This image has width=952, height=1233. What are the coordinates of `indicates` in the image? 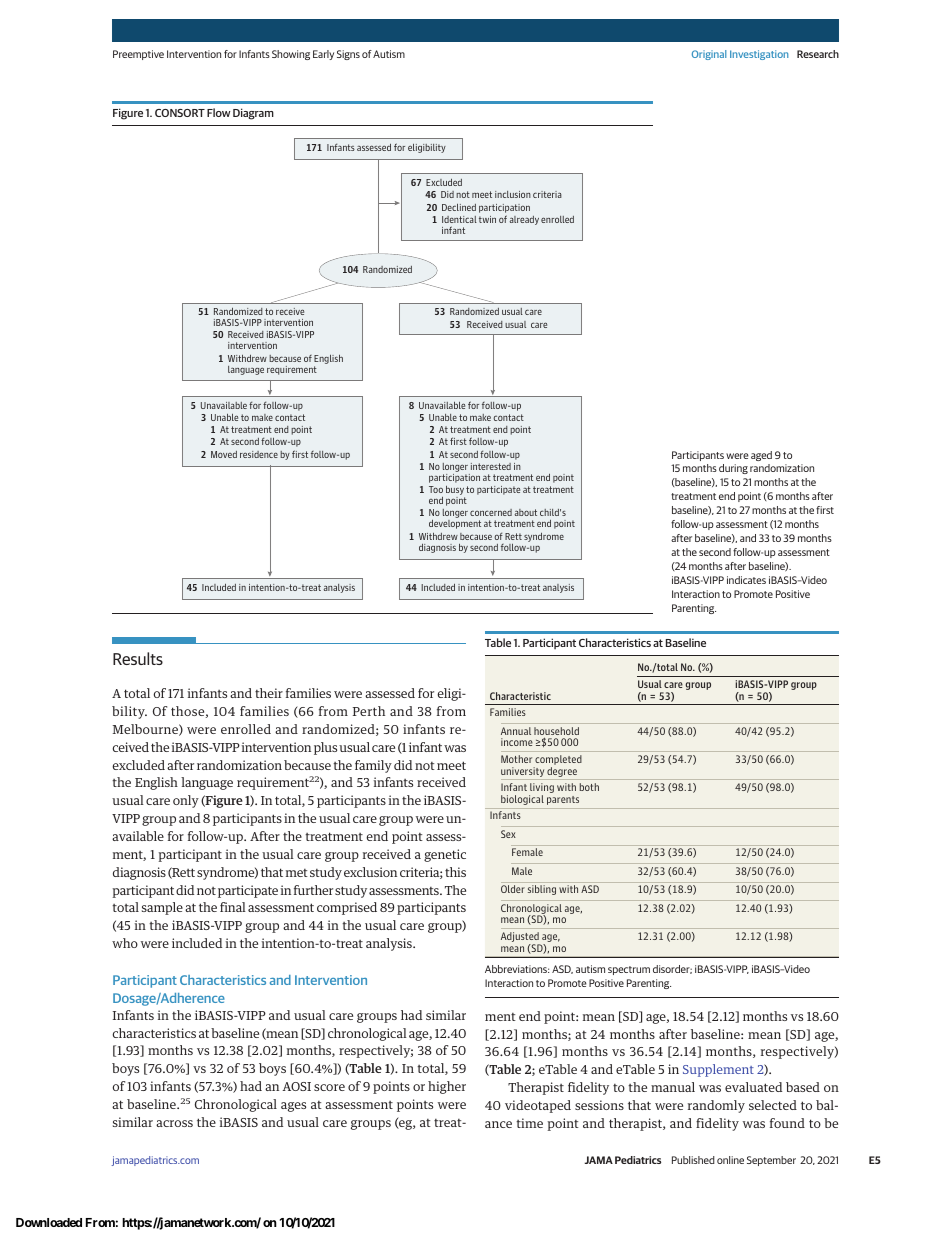 It's located at (746, 580).
